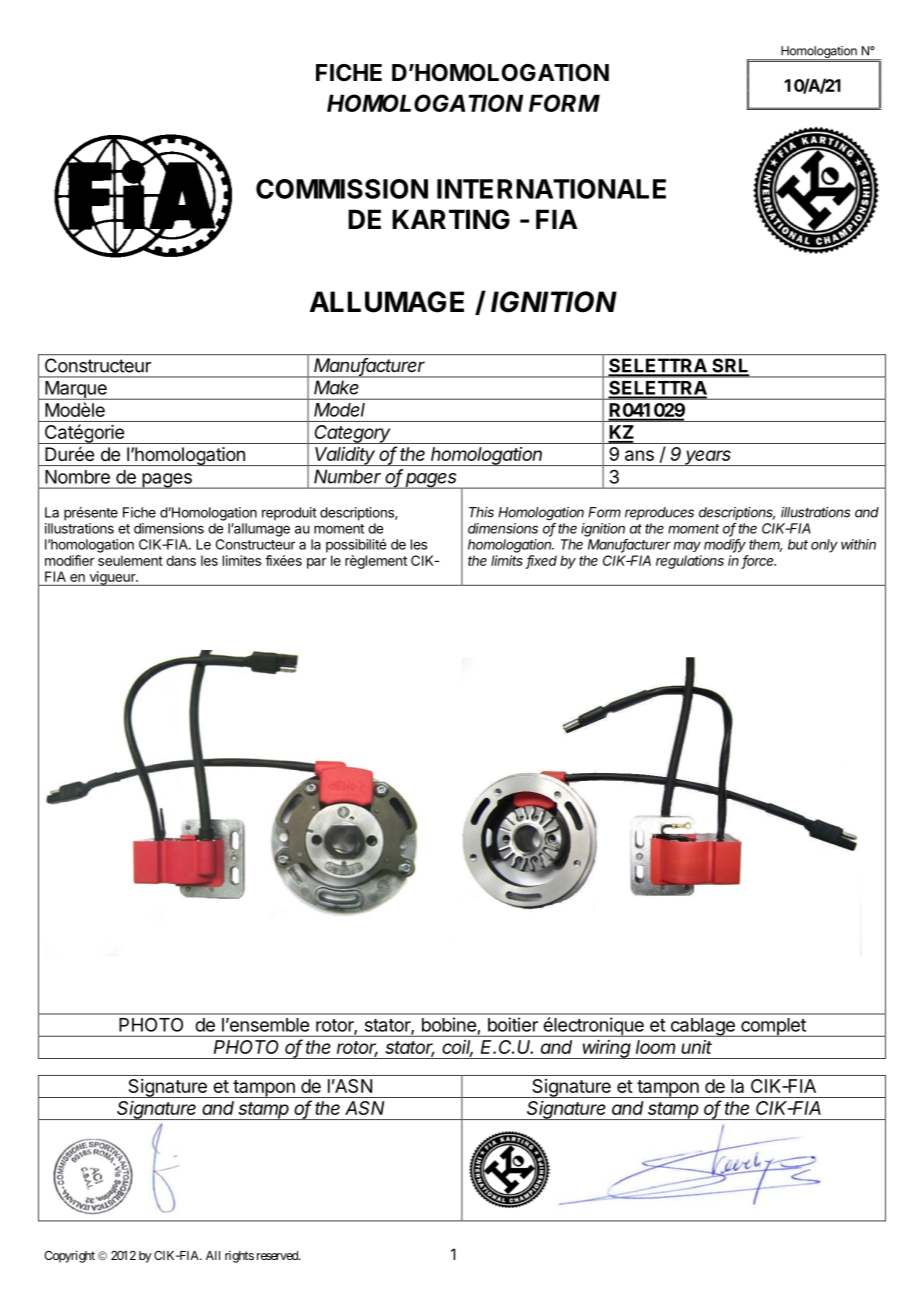 This screenshot has height=1308, width=924. I want to click on force, so click(759, 561).
